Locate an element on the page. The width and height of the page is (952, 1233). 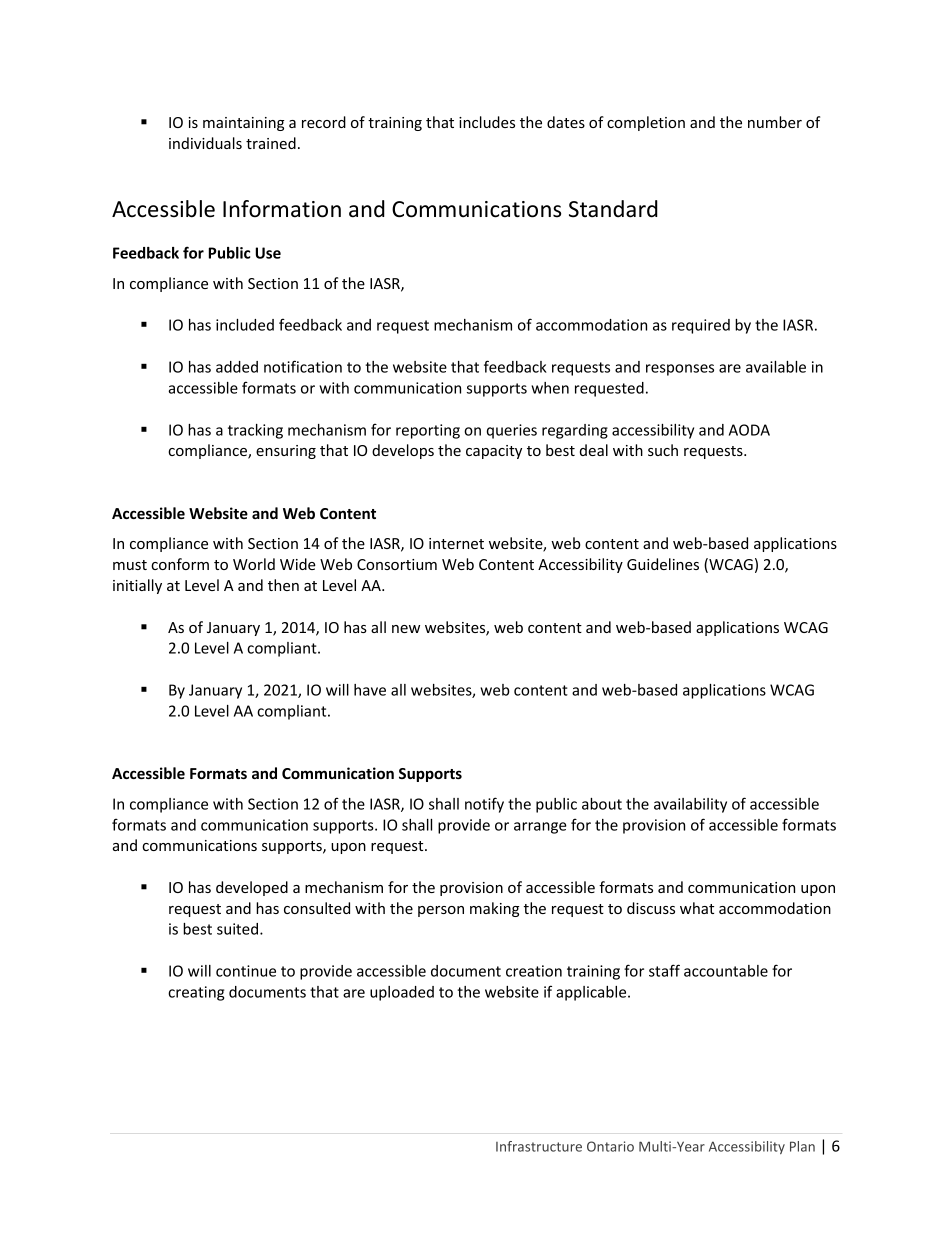
creating is located at coordinates (196, 993).
